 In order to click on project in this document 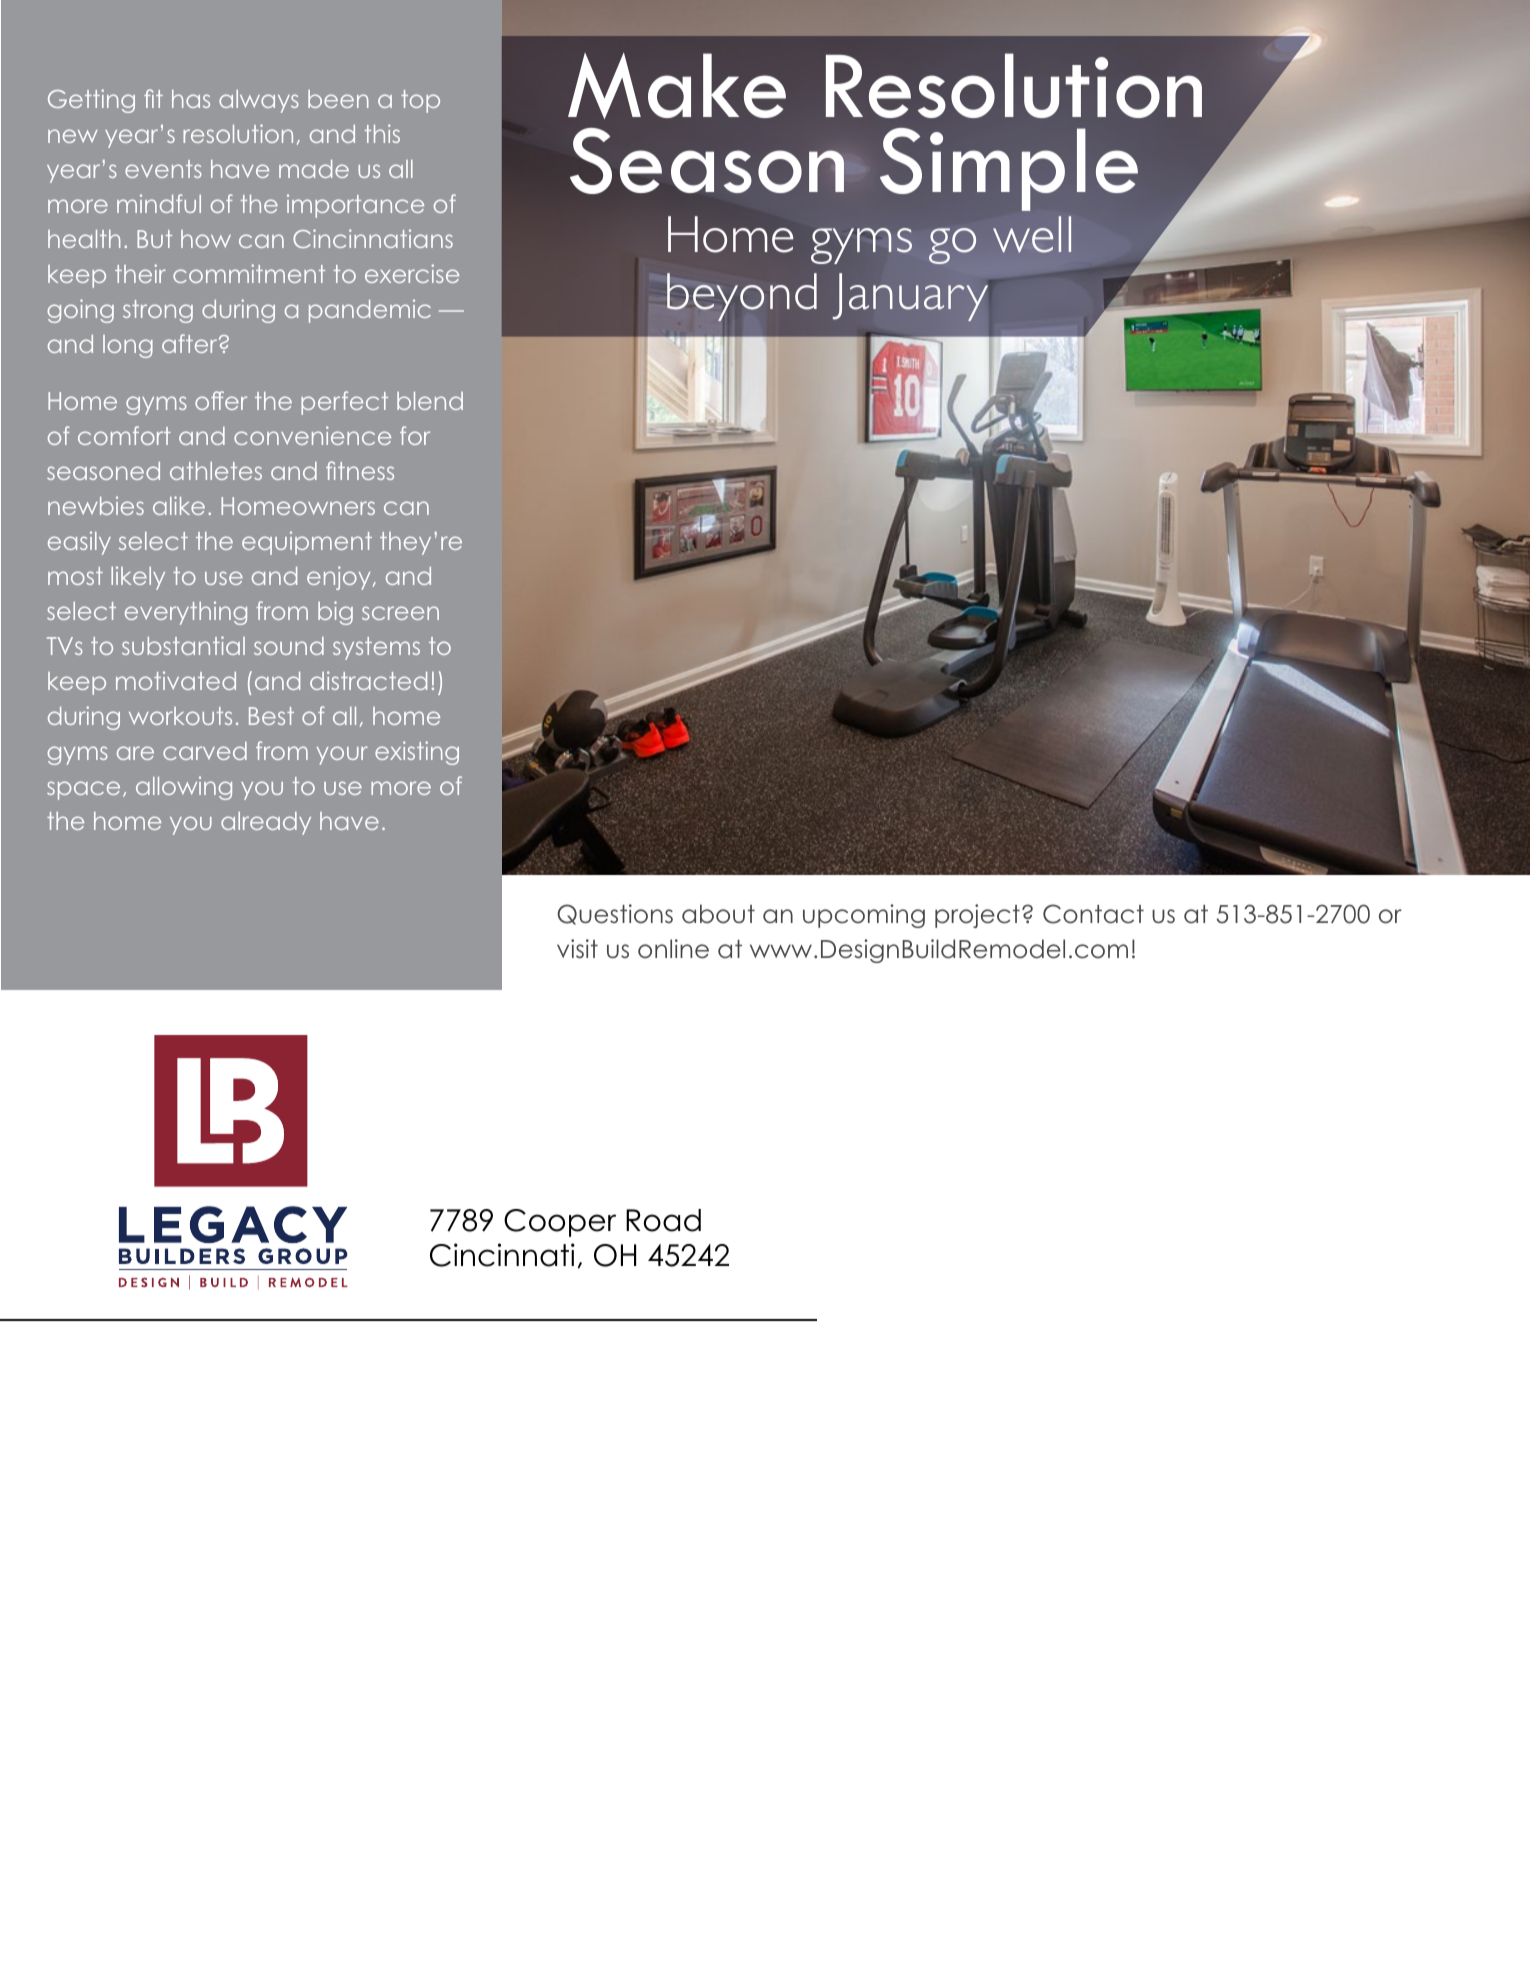, I will do `click(977, 916)`.
